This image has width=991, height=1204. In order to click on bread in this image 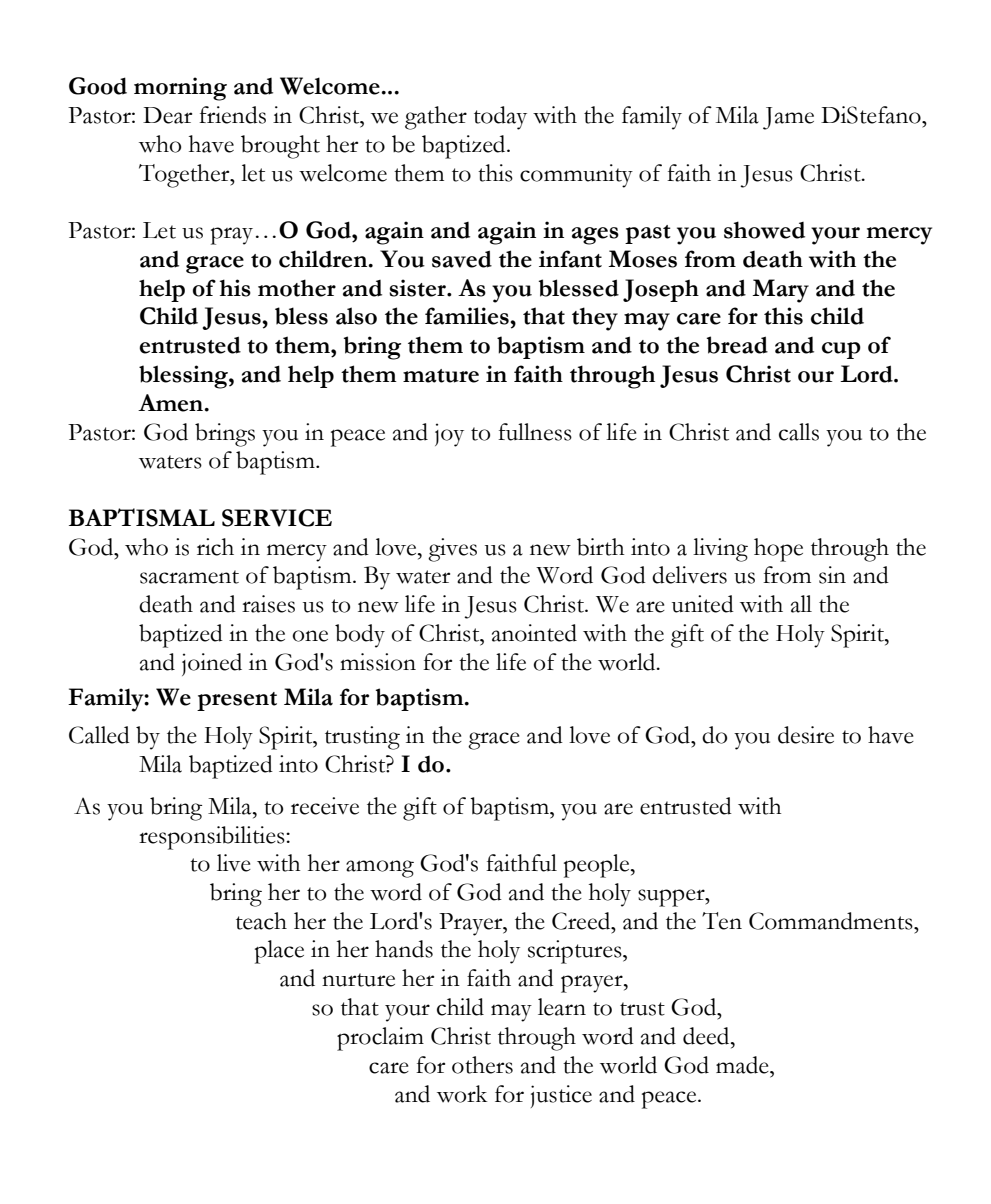, I will do `click(737, 345)`.
